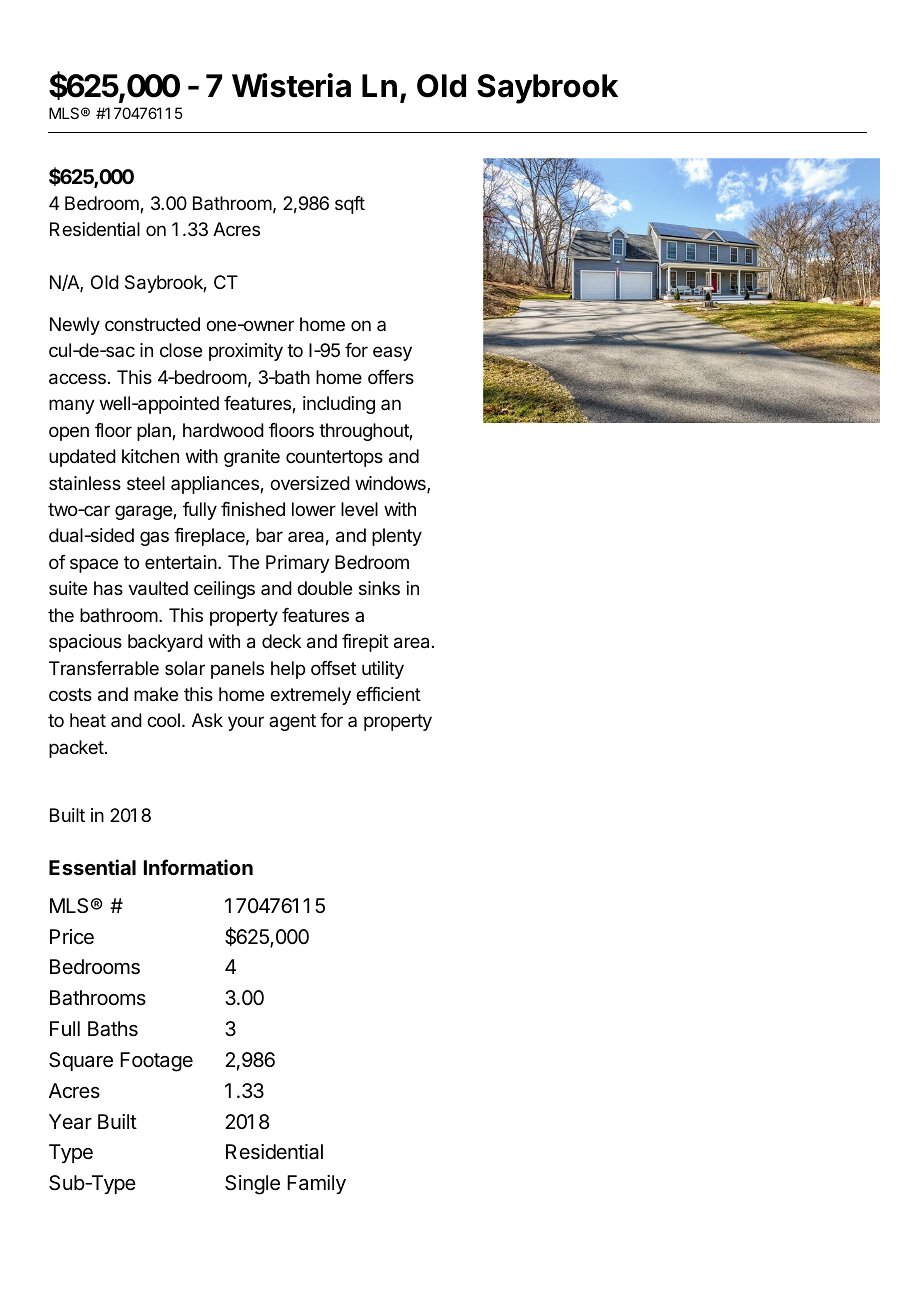 This screenshot has width=924, height=1308. Describe the element at coordinates (316, 1184) in the screenshot. I see `Family` at that location.
